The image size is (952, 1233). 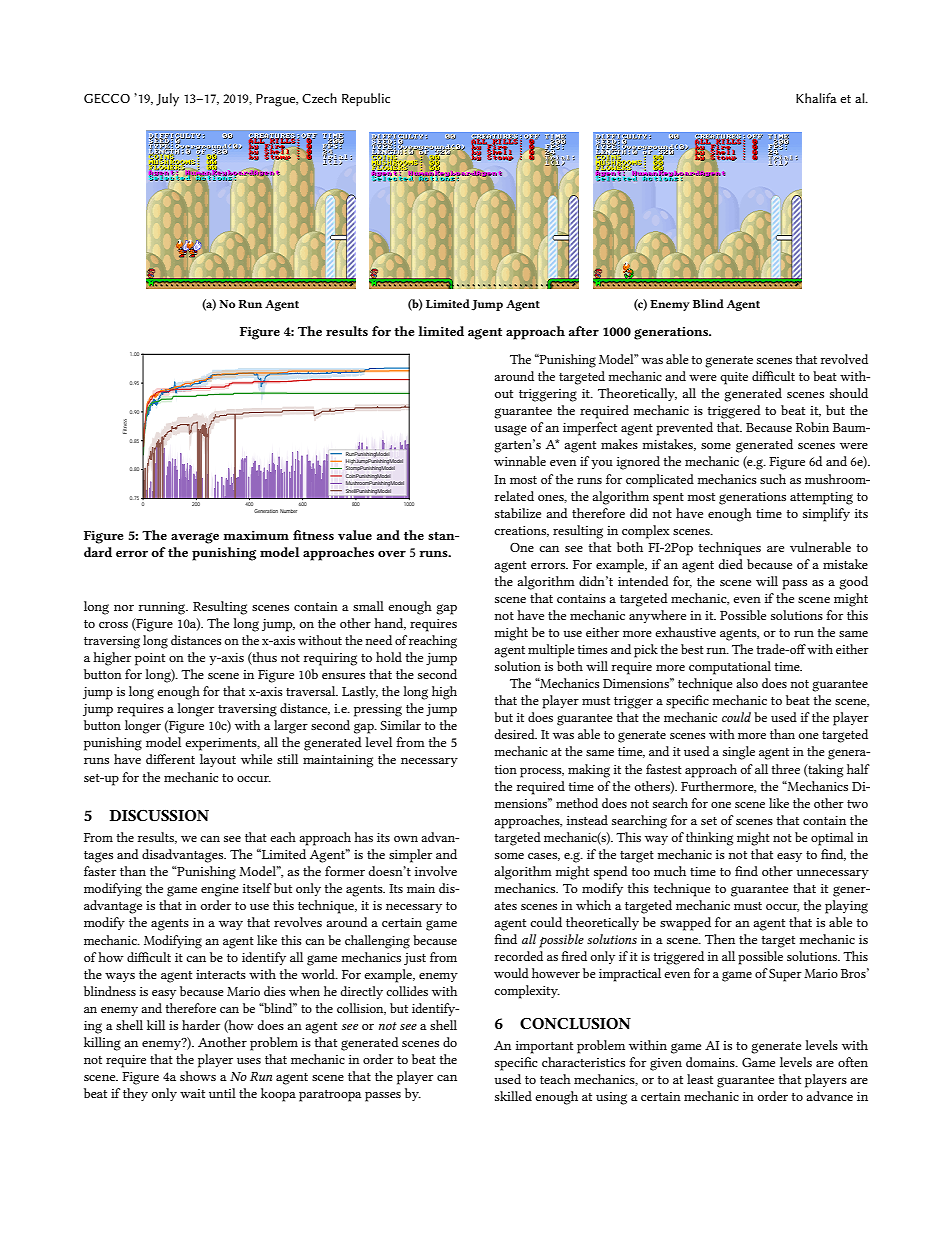 What do you see at coordinates (518, 513) in the page?
I see `stabilize` at bounding box center [518, 513].
